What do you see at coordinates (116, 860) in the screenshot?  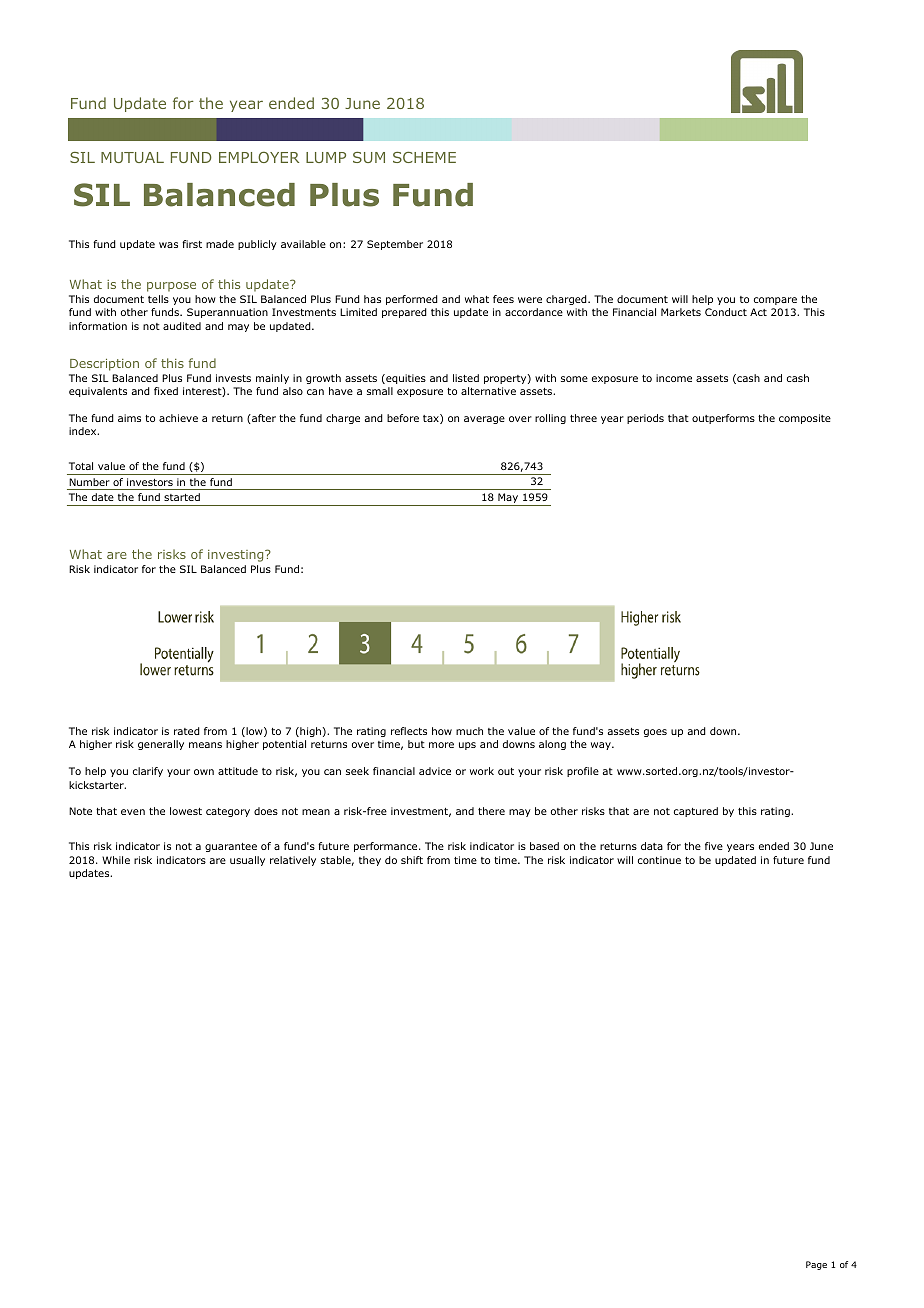 I see `While` at bounding box center [116, 860].
